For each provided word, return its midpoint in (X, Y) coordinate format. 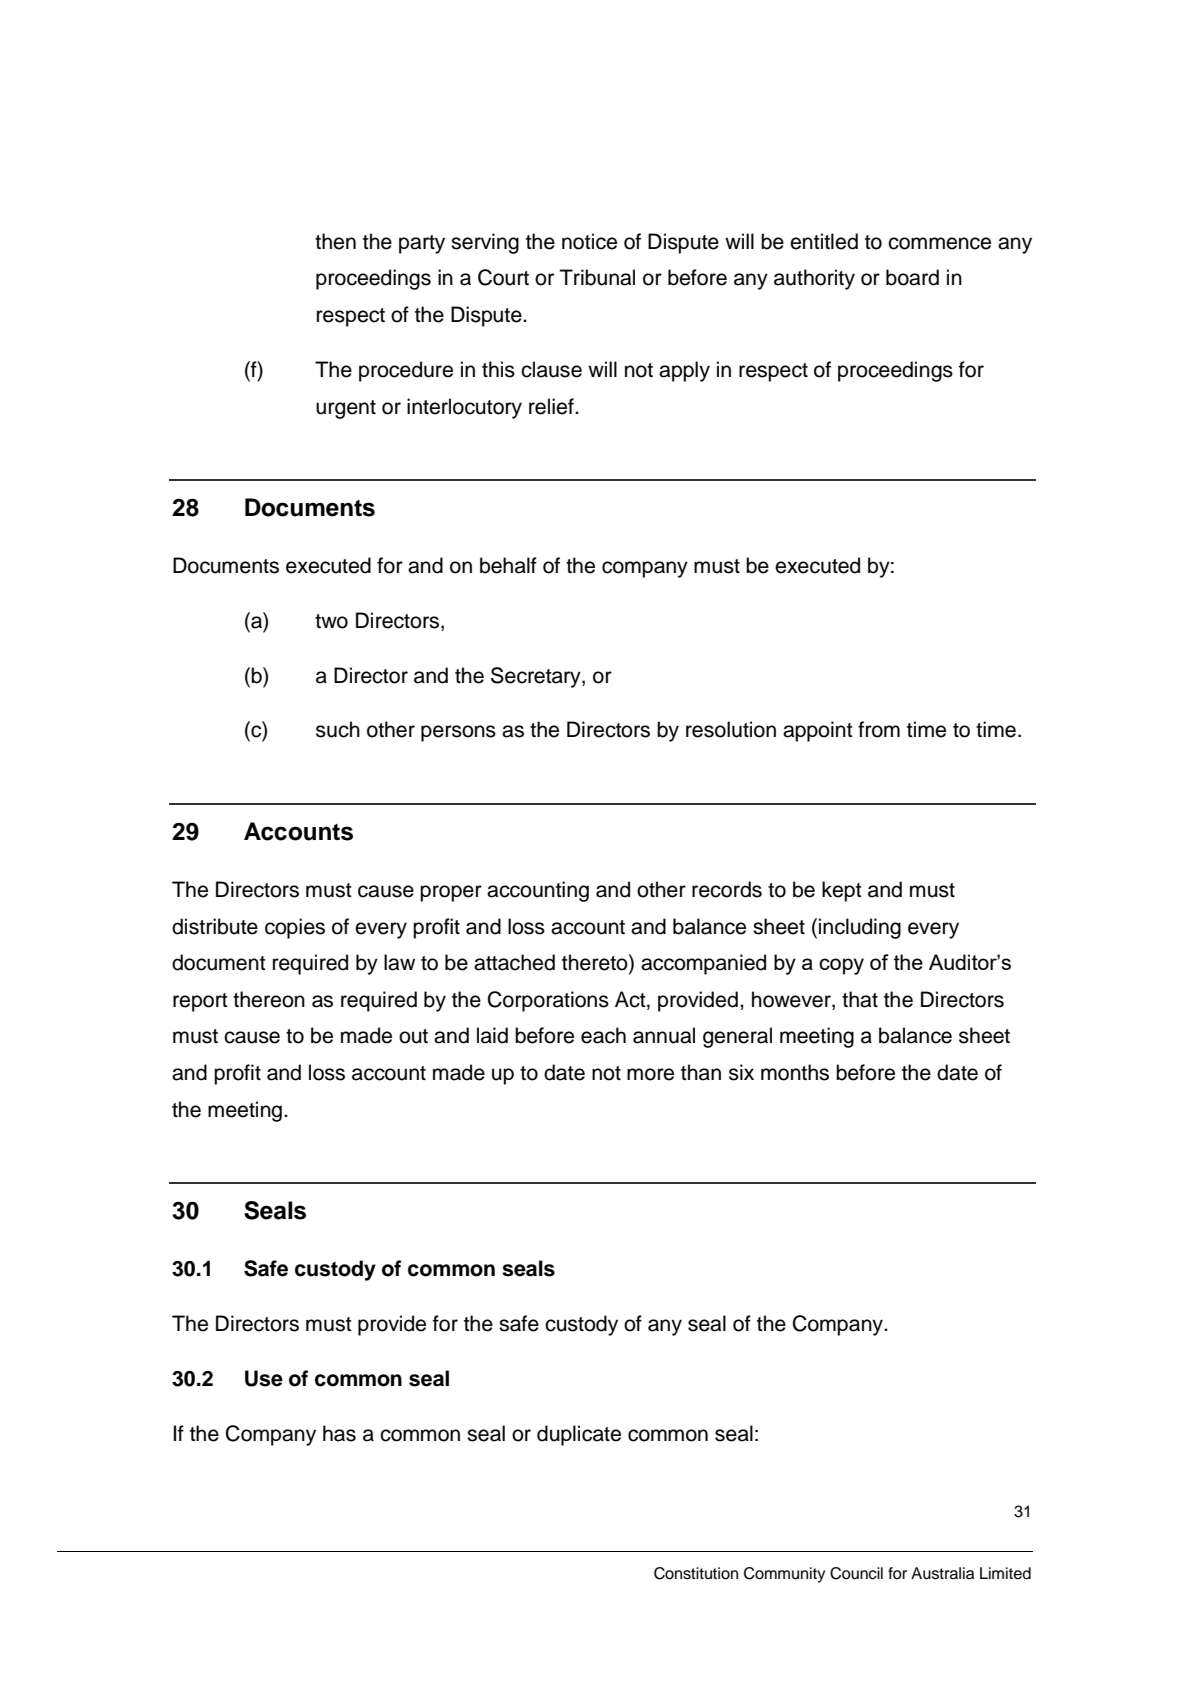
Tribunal (597, 277)
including (860, 928)
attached (514, 962)
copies (295, 928)
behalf (508, 565)
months (795, 1072)
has (339, 1433)
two (331, 621)
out (413, 1036)
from (879, 729)
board (912, 277)
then (335, 241)
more (650, 1074)
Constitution (696, 1573)
